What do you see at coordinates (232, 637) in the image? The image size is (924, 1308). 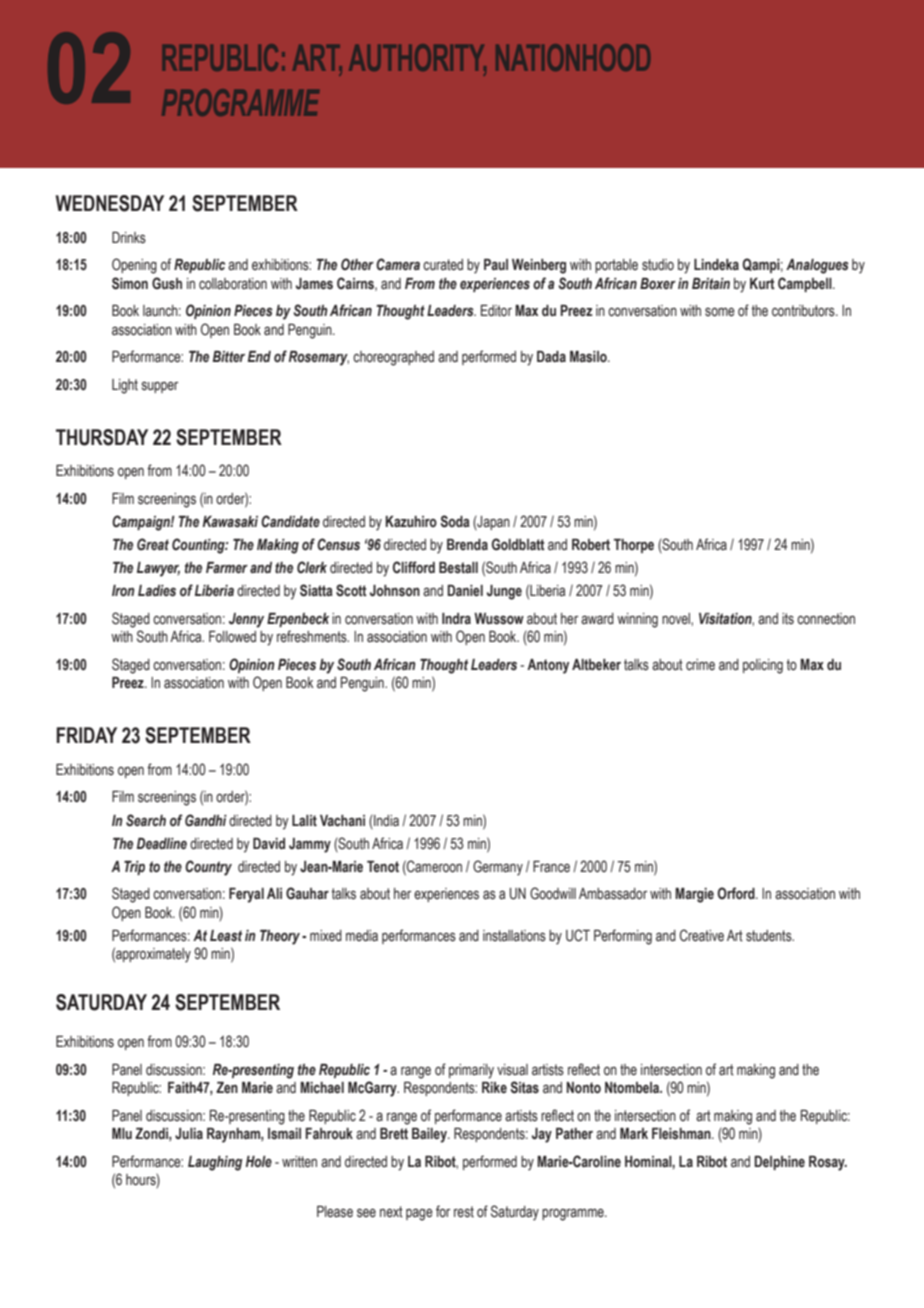 I see `Followed` at bounding box center [232, 637].
